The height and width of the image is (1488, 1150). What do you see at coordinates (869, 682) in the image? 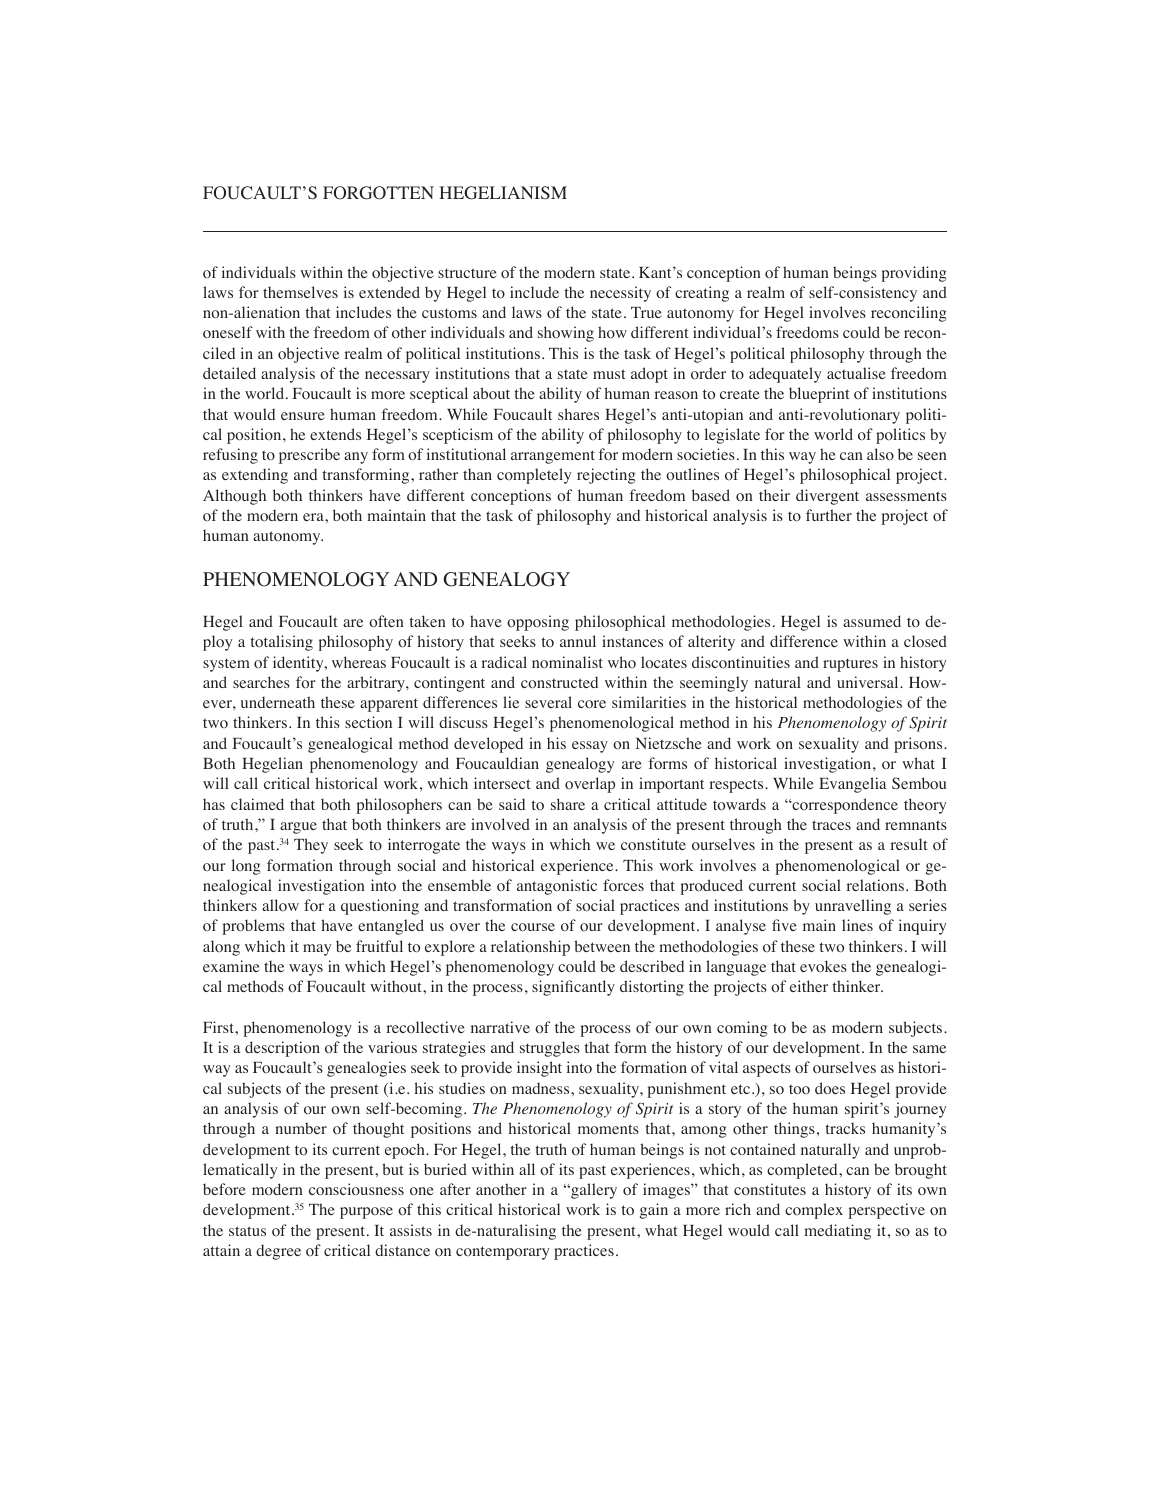
I see `universal` at bounding box center [869, 682].
